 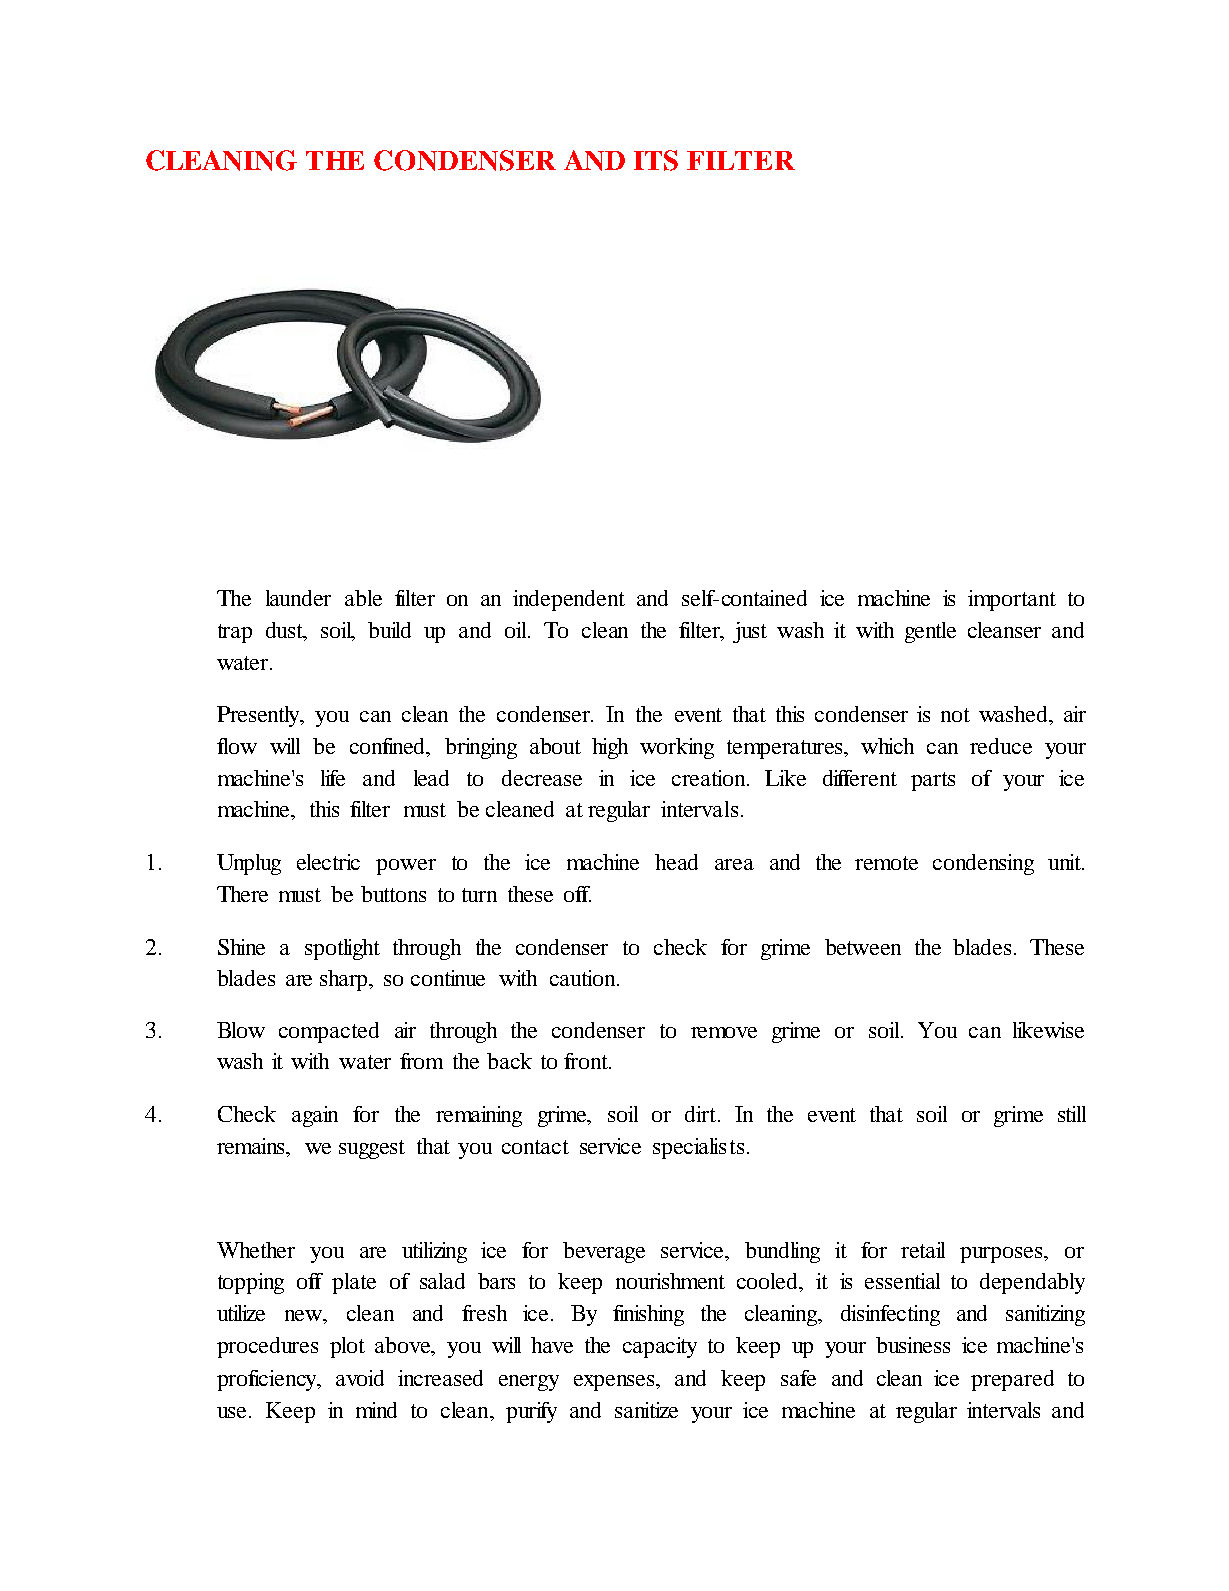 I want to click on ITS, so click(x=656, y=160).
